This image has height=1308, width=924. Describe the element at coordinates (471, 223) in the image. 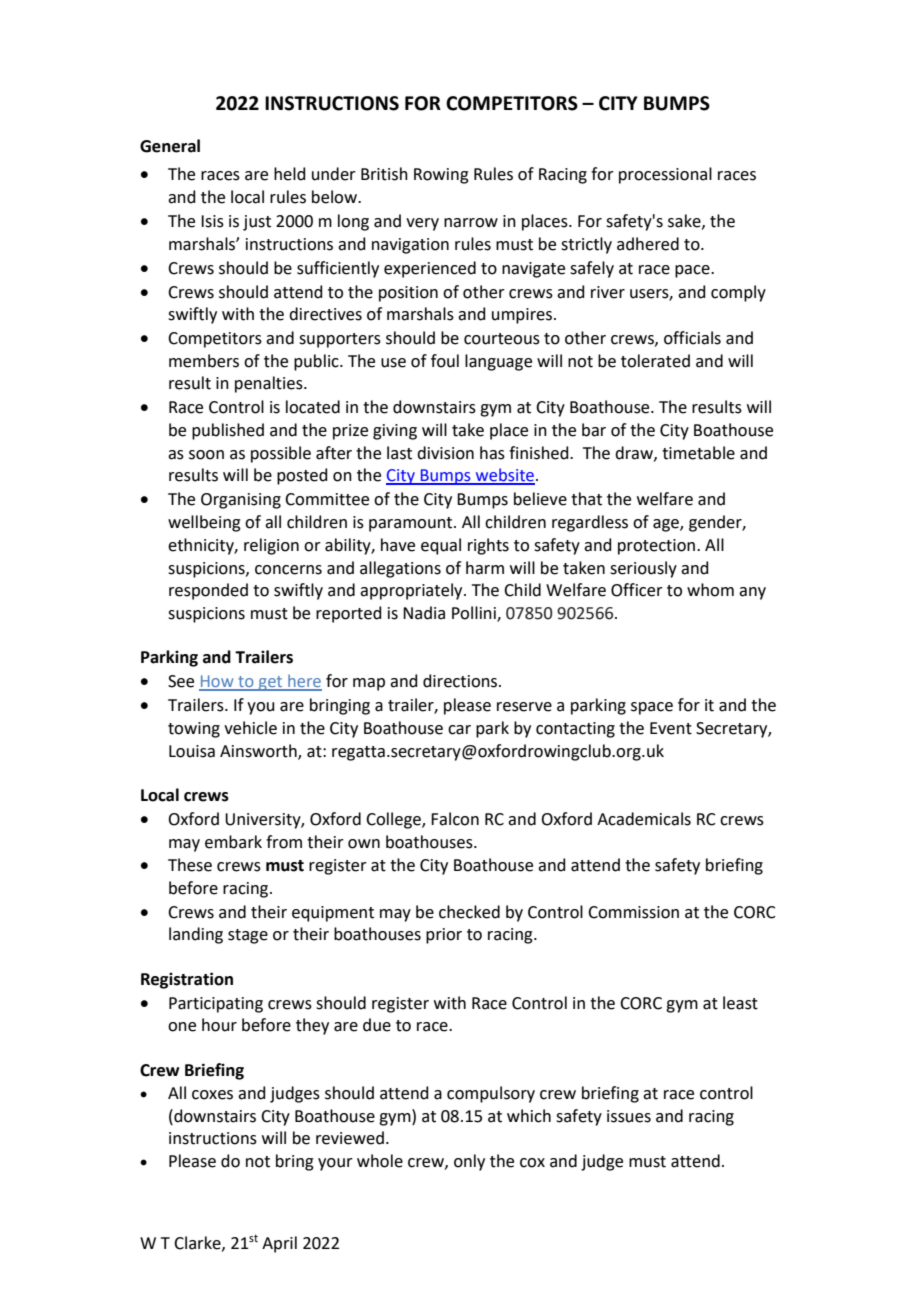

I see `narrow` at that location.
